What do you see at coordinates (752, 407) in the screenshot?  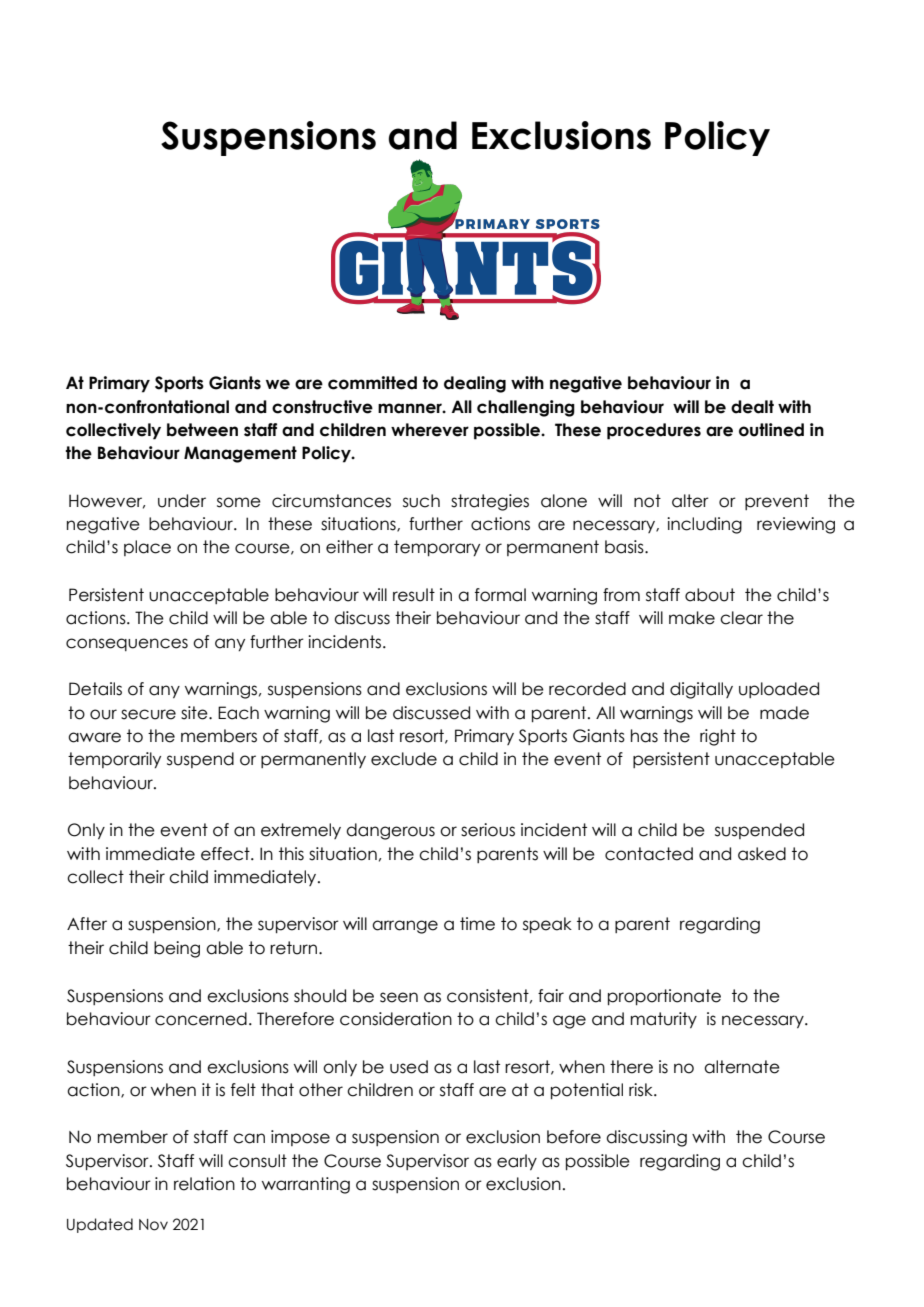 I see `dealt` at bounding box center [752, 407].
